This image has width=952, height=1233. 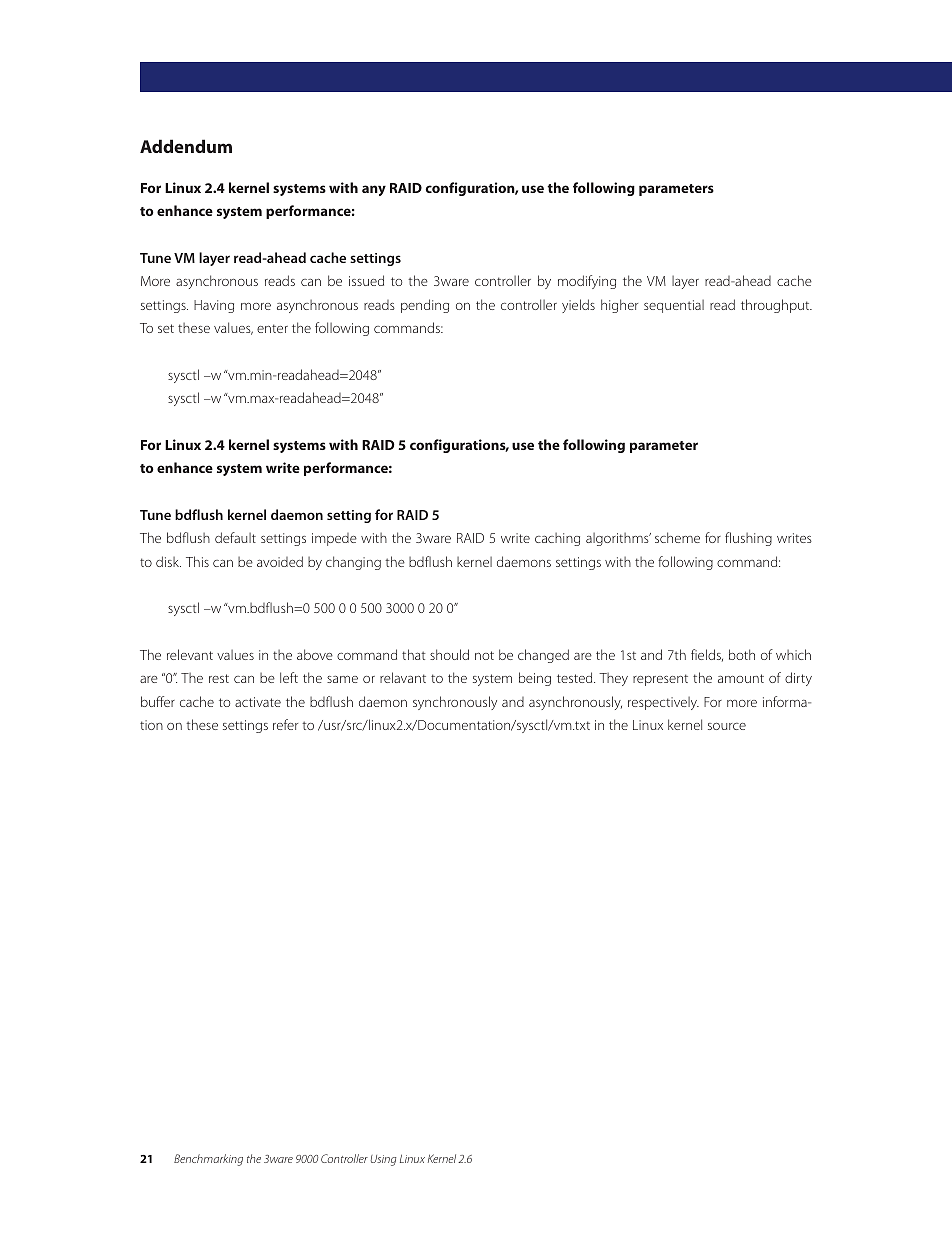 I want to click on sequential, so click(x=674, y=306).
